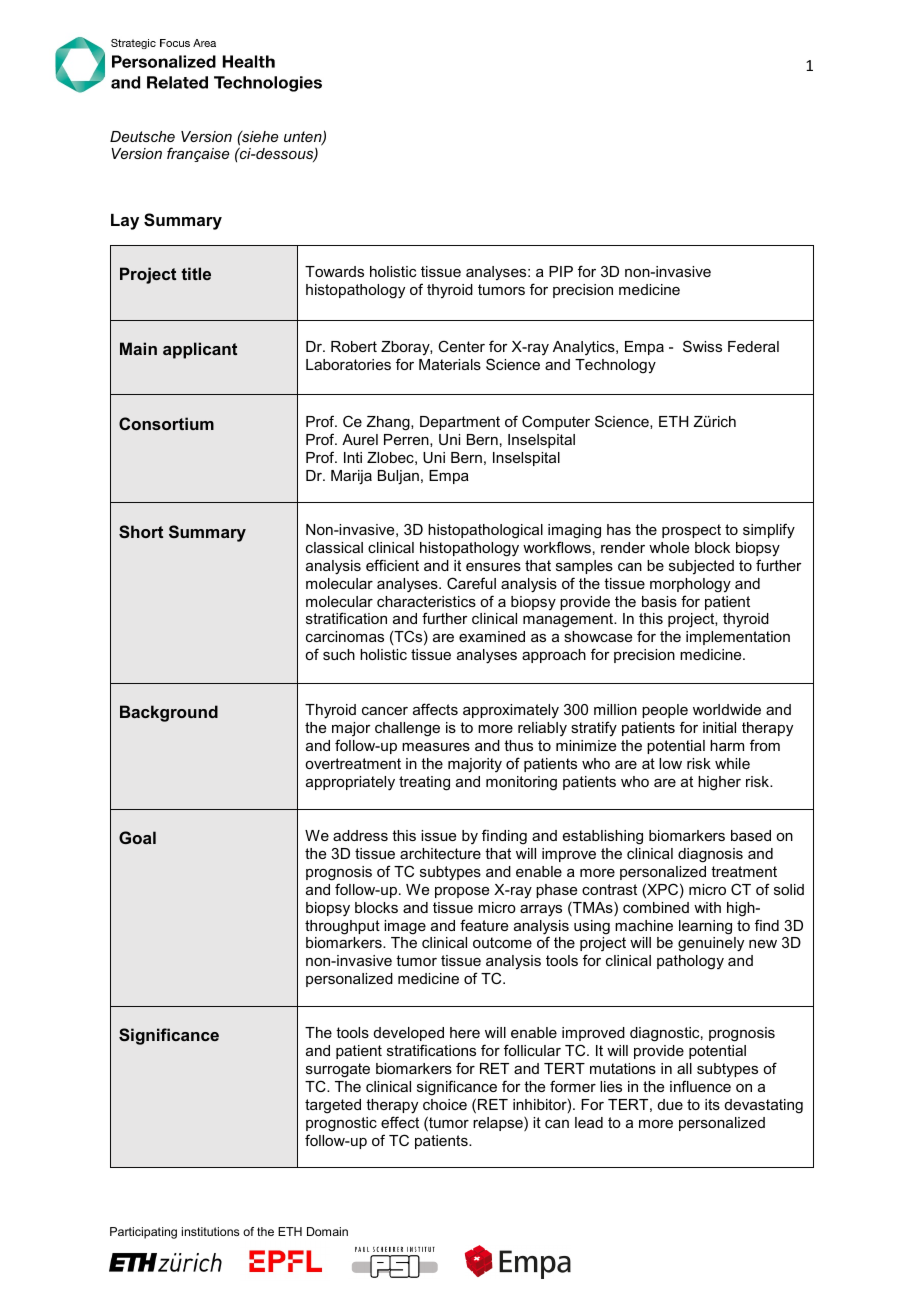 The width and height of the page is (924, 1308). I want to click on Deutsche, so click(142, 136).
